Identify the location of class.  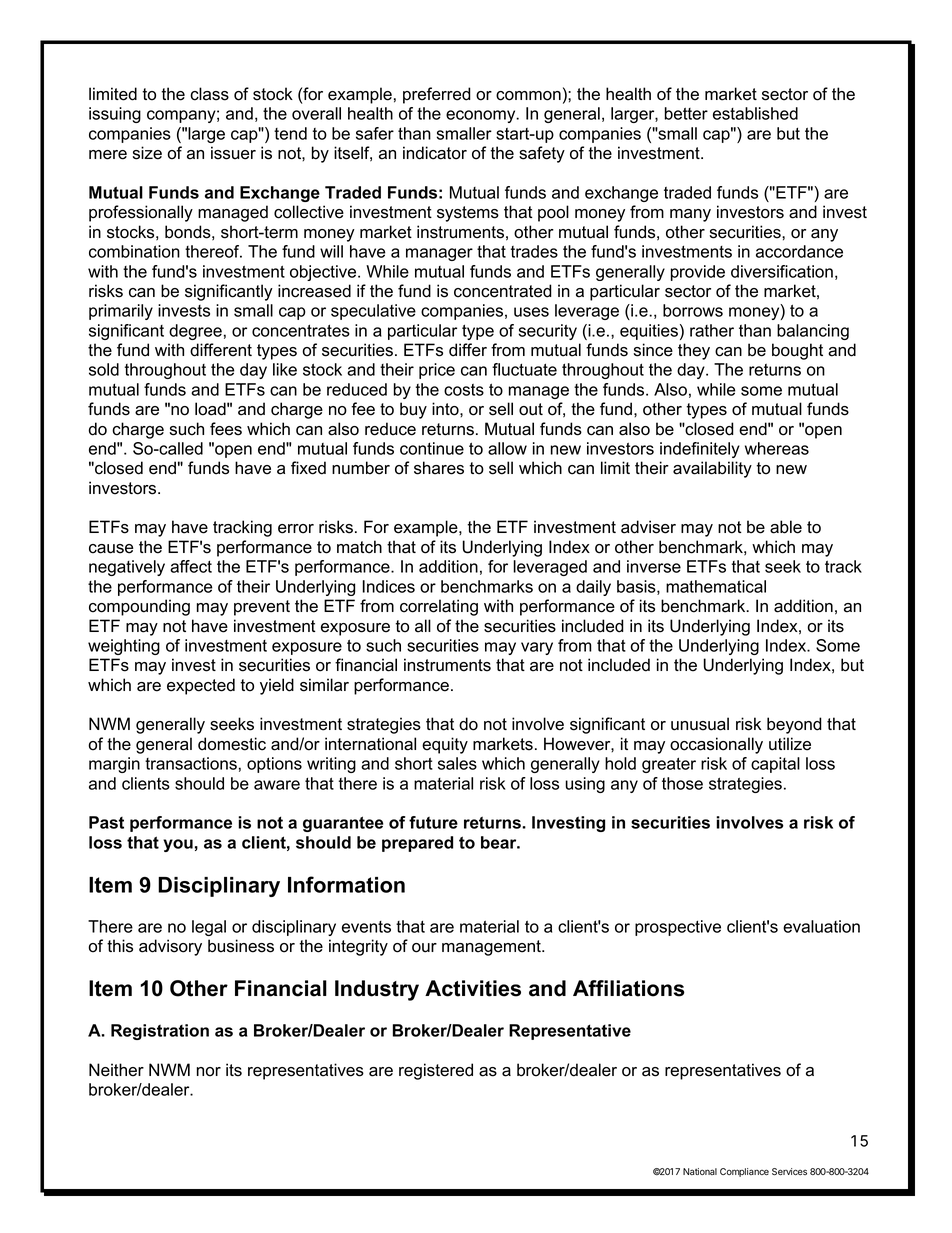
(209, 94).
